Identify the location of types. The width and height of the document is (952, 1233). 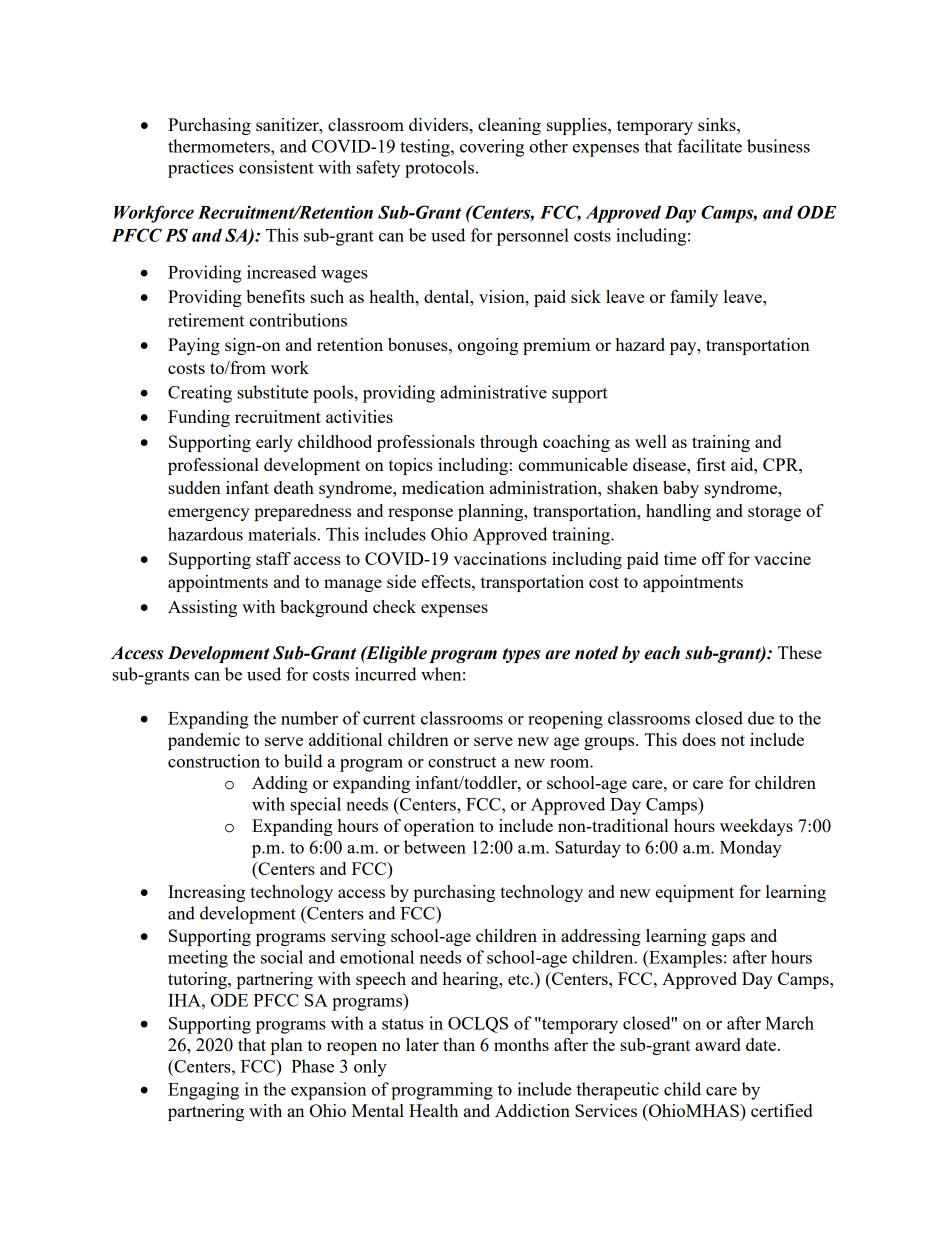
(521, 655).
